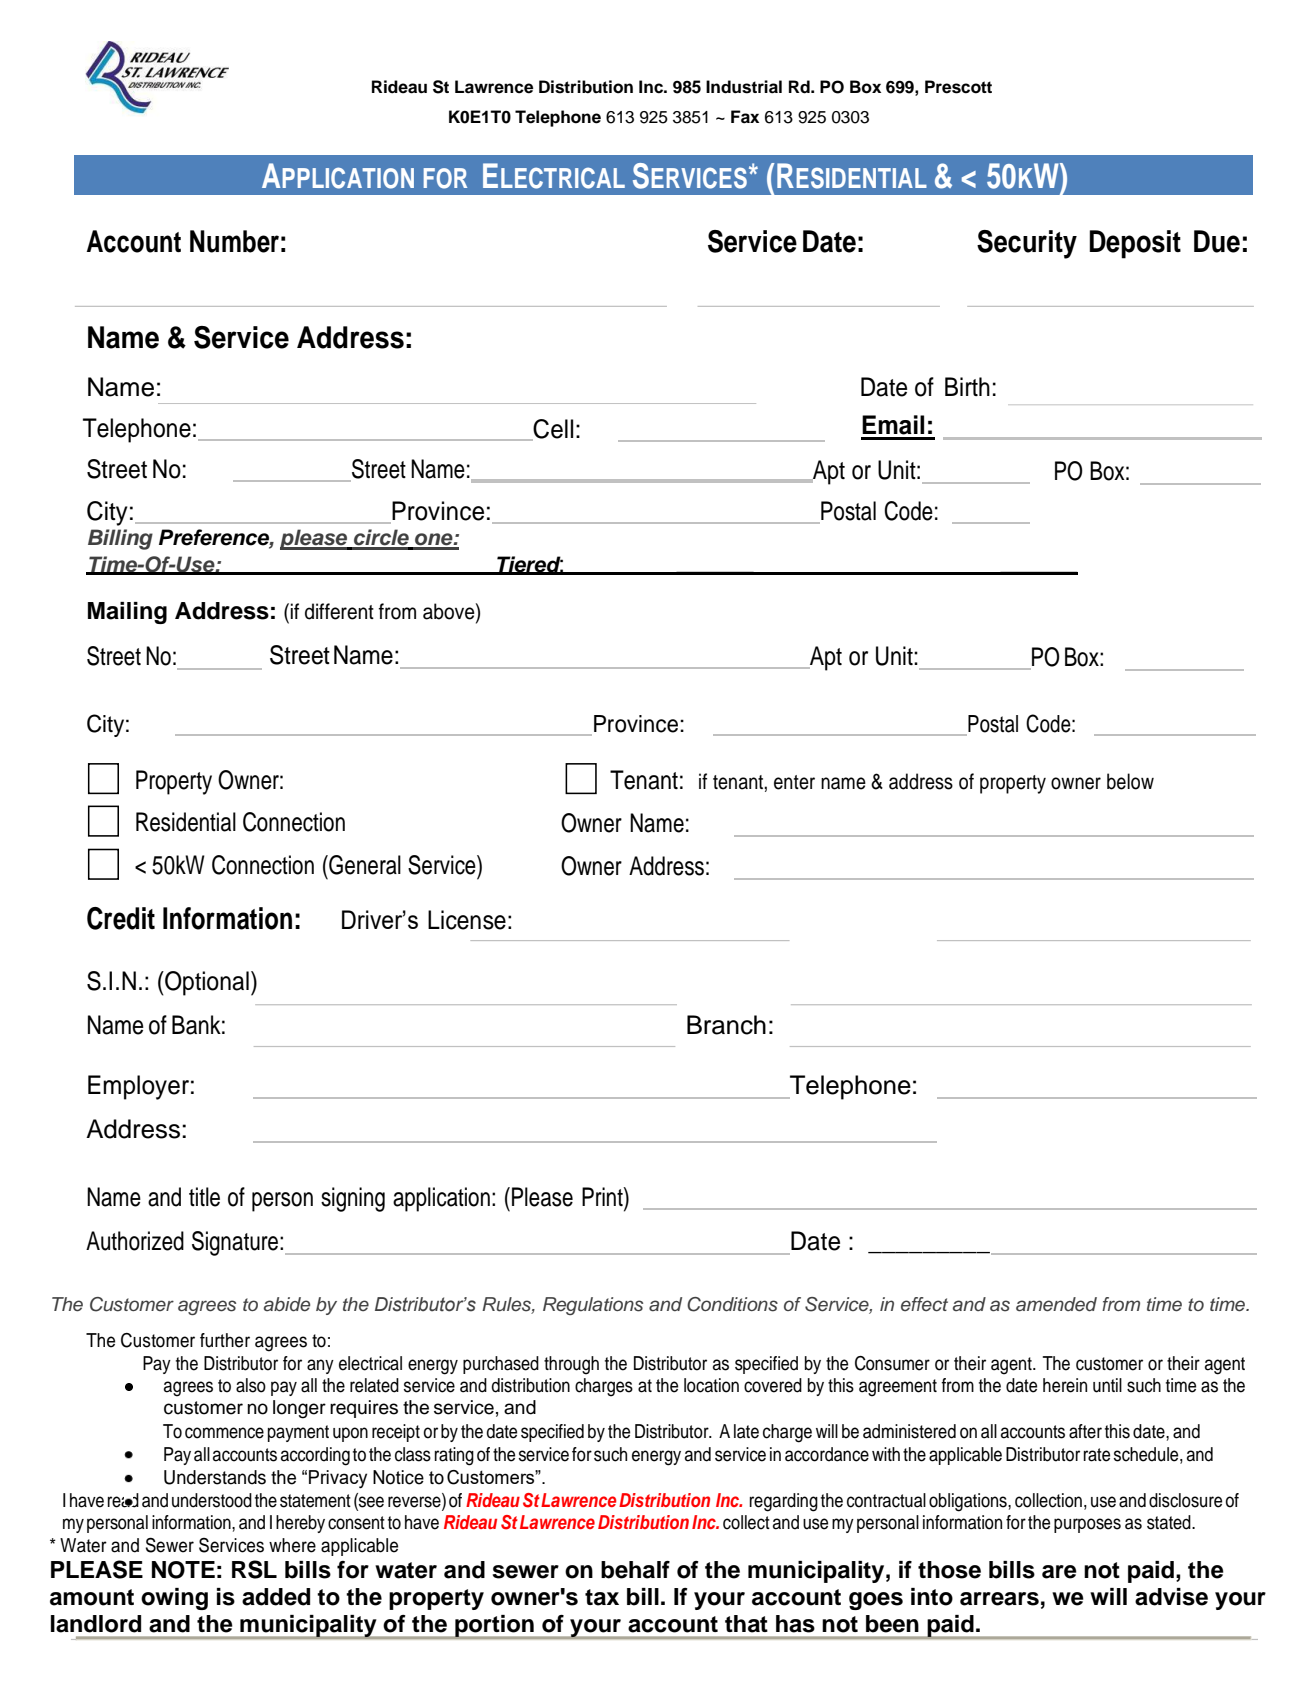 The image size is (1311, 1696). Describe the element at coordinates (1130, 781) in the screenshot. I see `below` at that location.
